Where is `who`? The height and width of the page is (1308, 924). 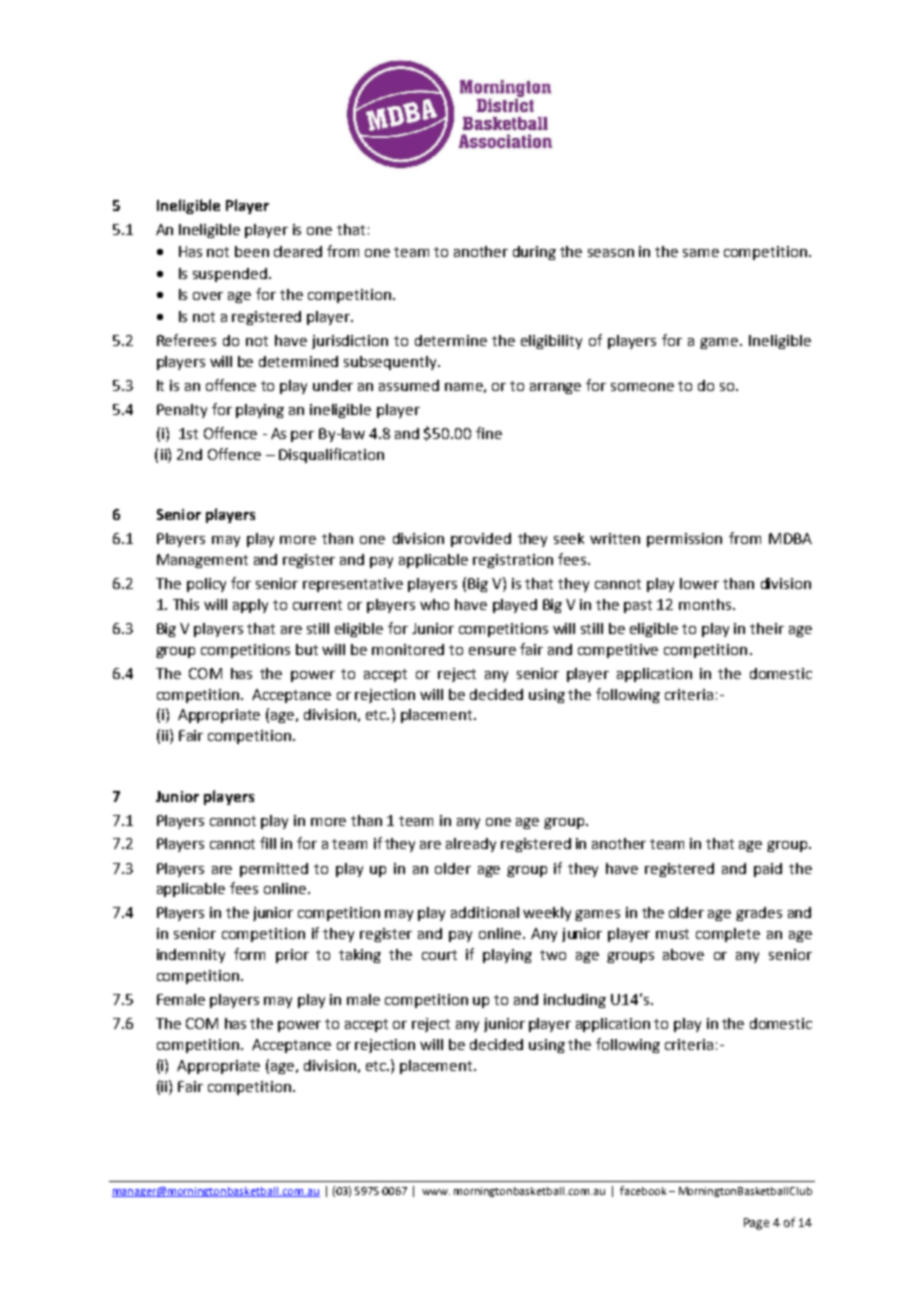
who is located at coordinates (434, 604).
